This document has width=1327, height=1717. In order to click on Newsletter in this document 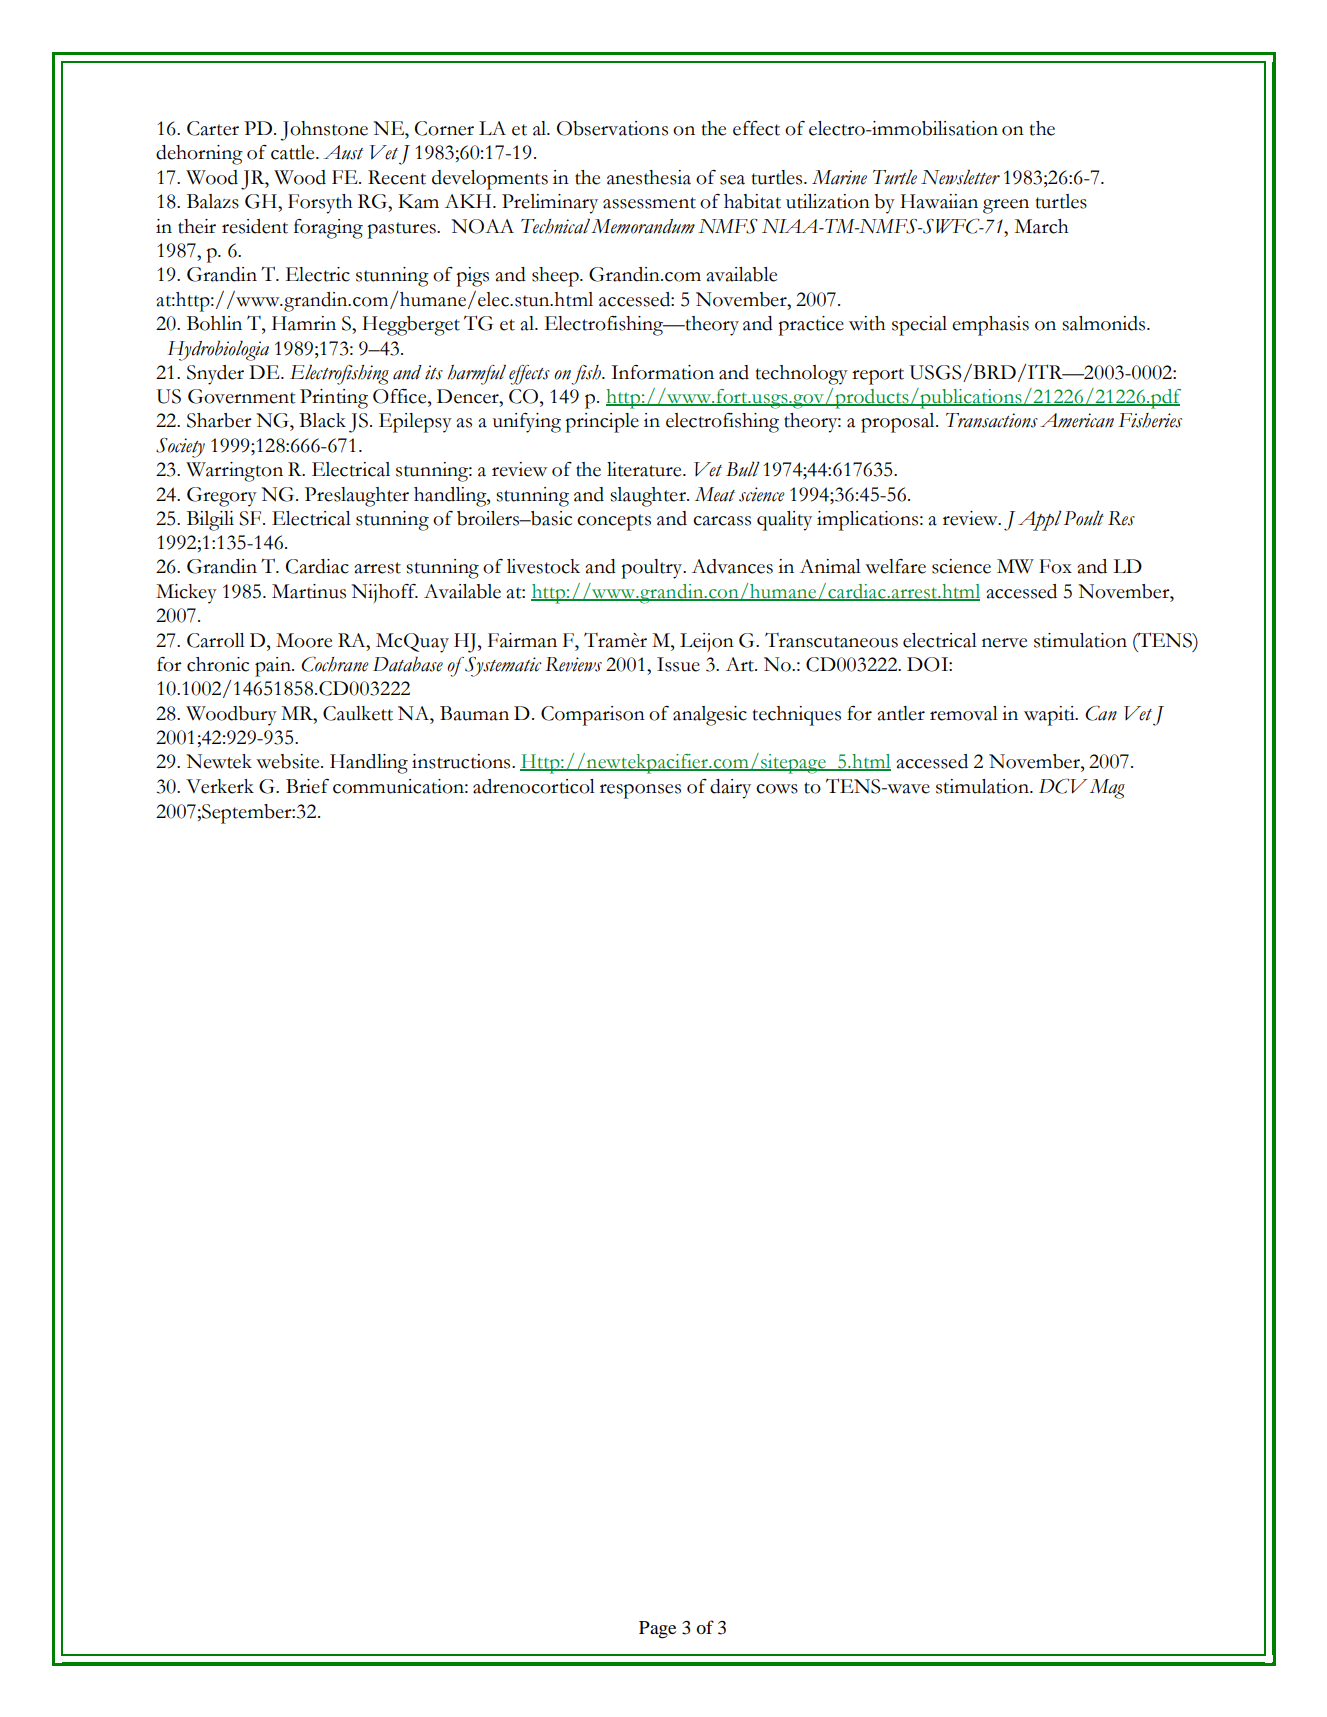, I will do `click(960, 177)`.
